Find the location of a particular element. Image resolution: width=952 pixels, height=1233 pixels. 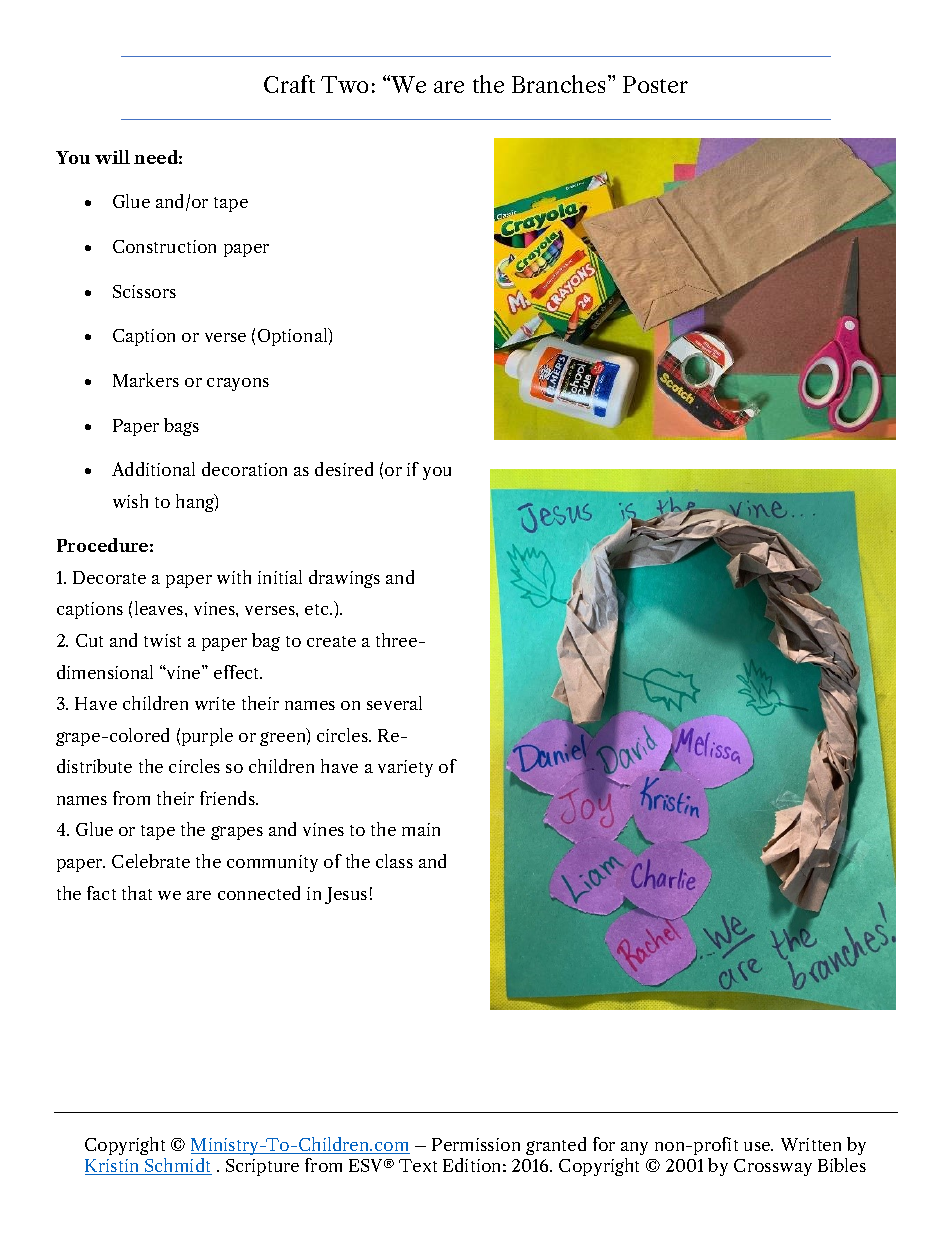

will is located at coordinates (112, 157).
